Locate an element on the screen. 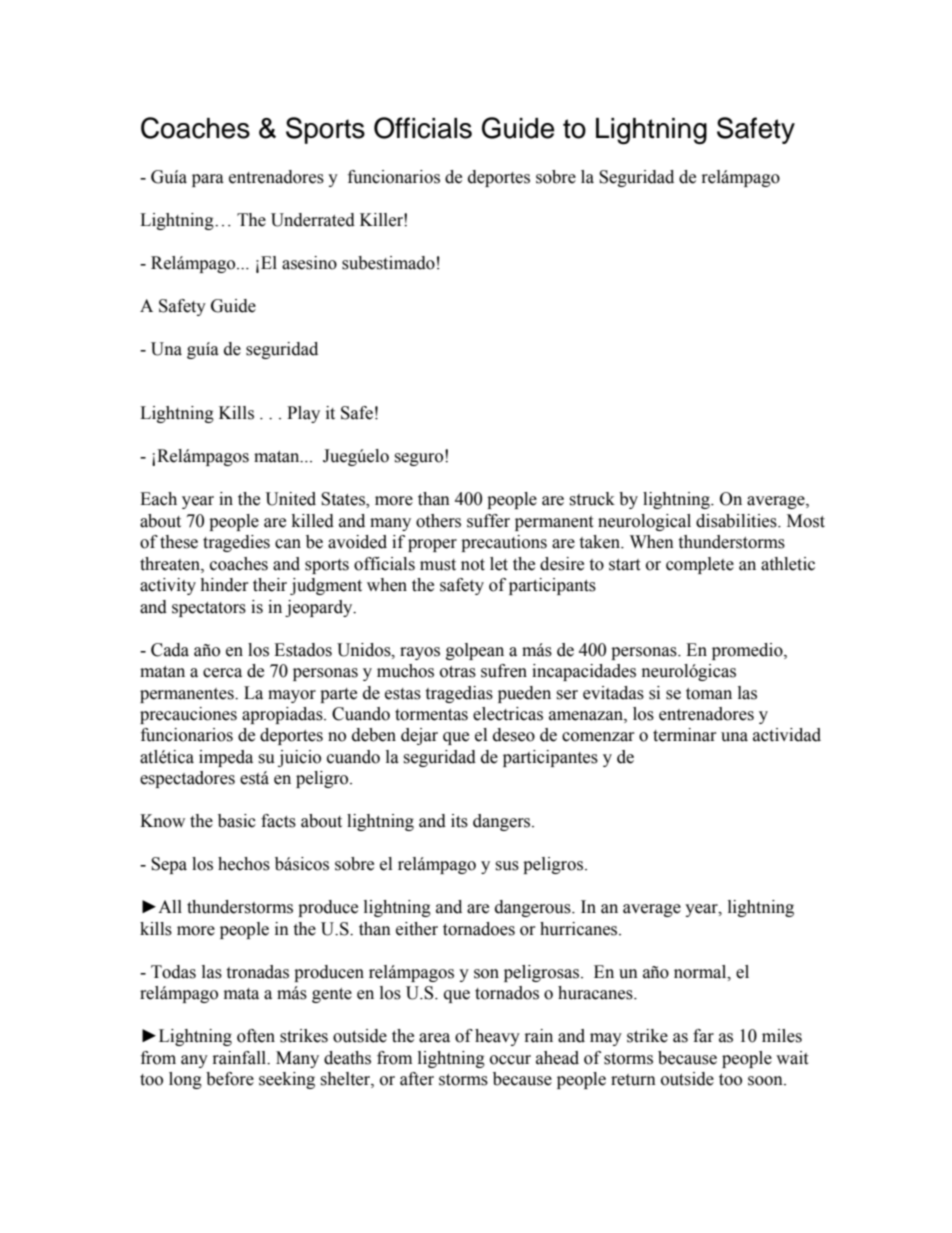 The height and width of the screenshot is (1233, 952). its is located at coordinates (459, 821).
